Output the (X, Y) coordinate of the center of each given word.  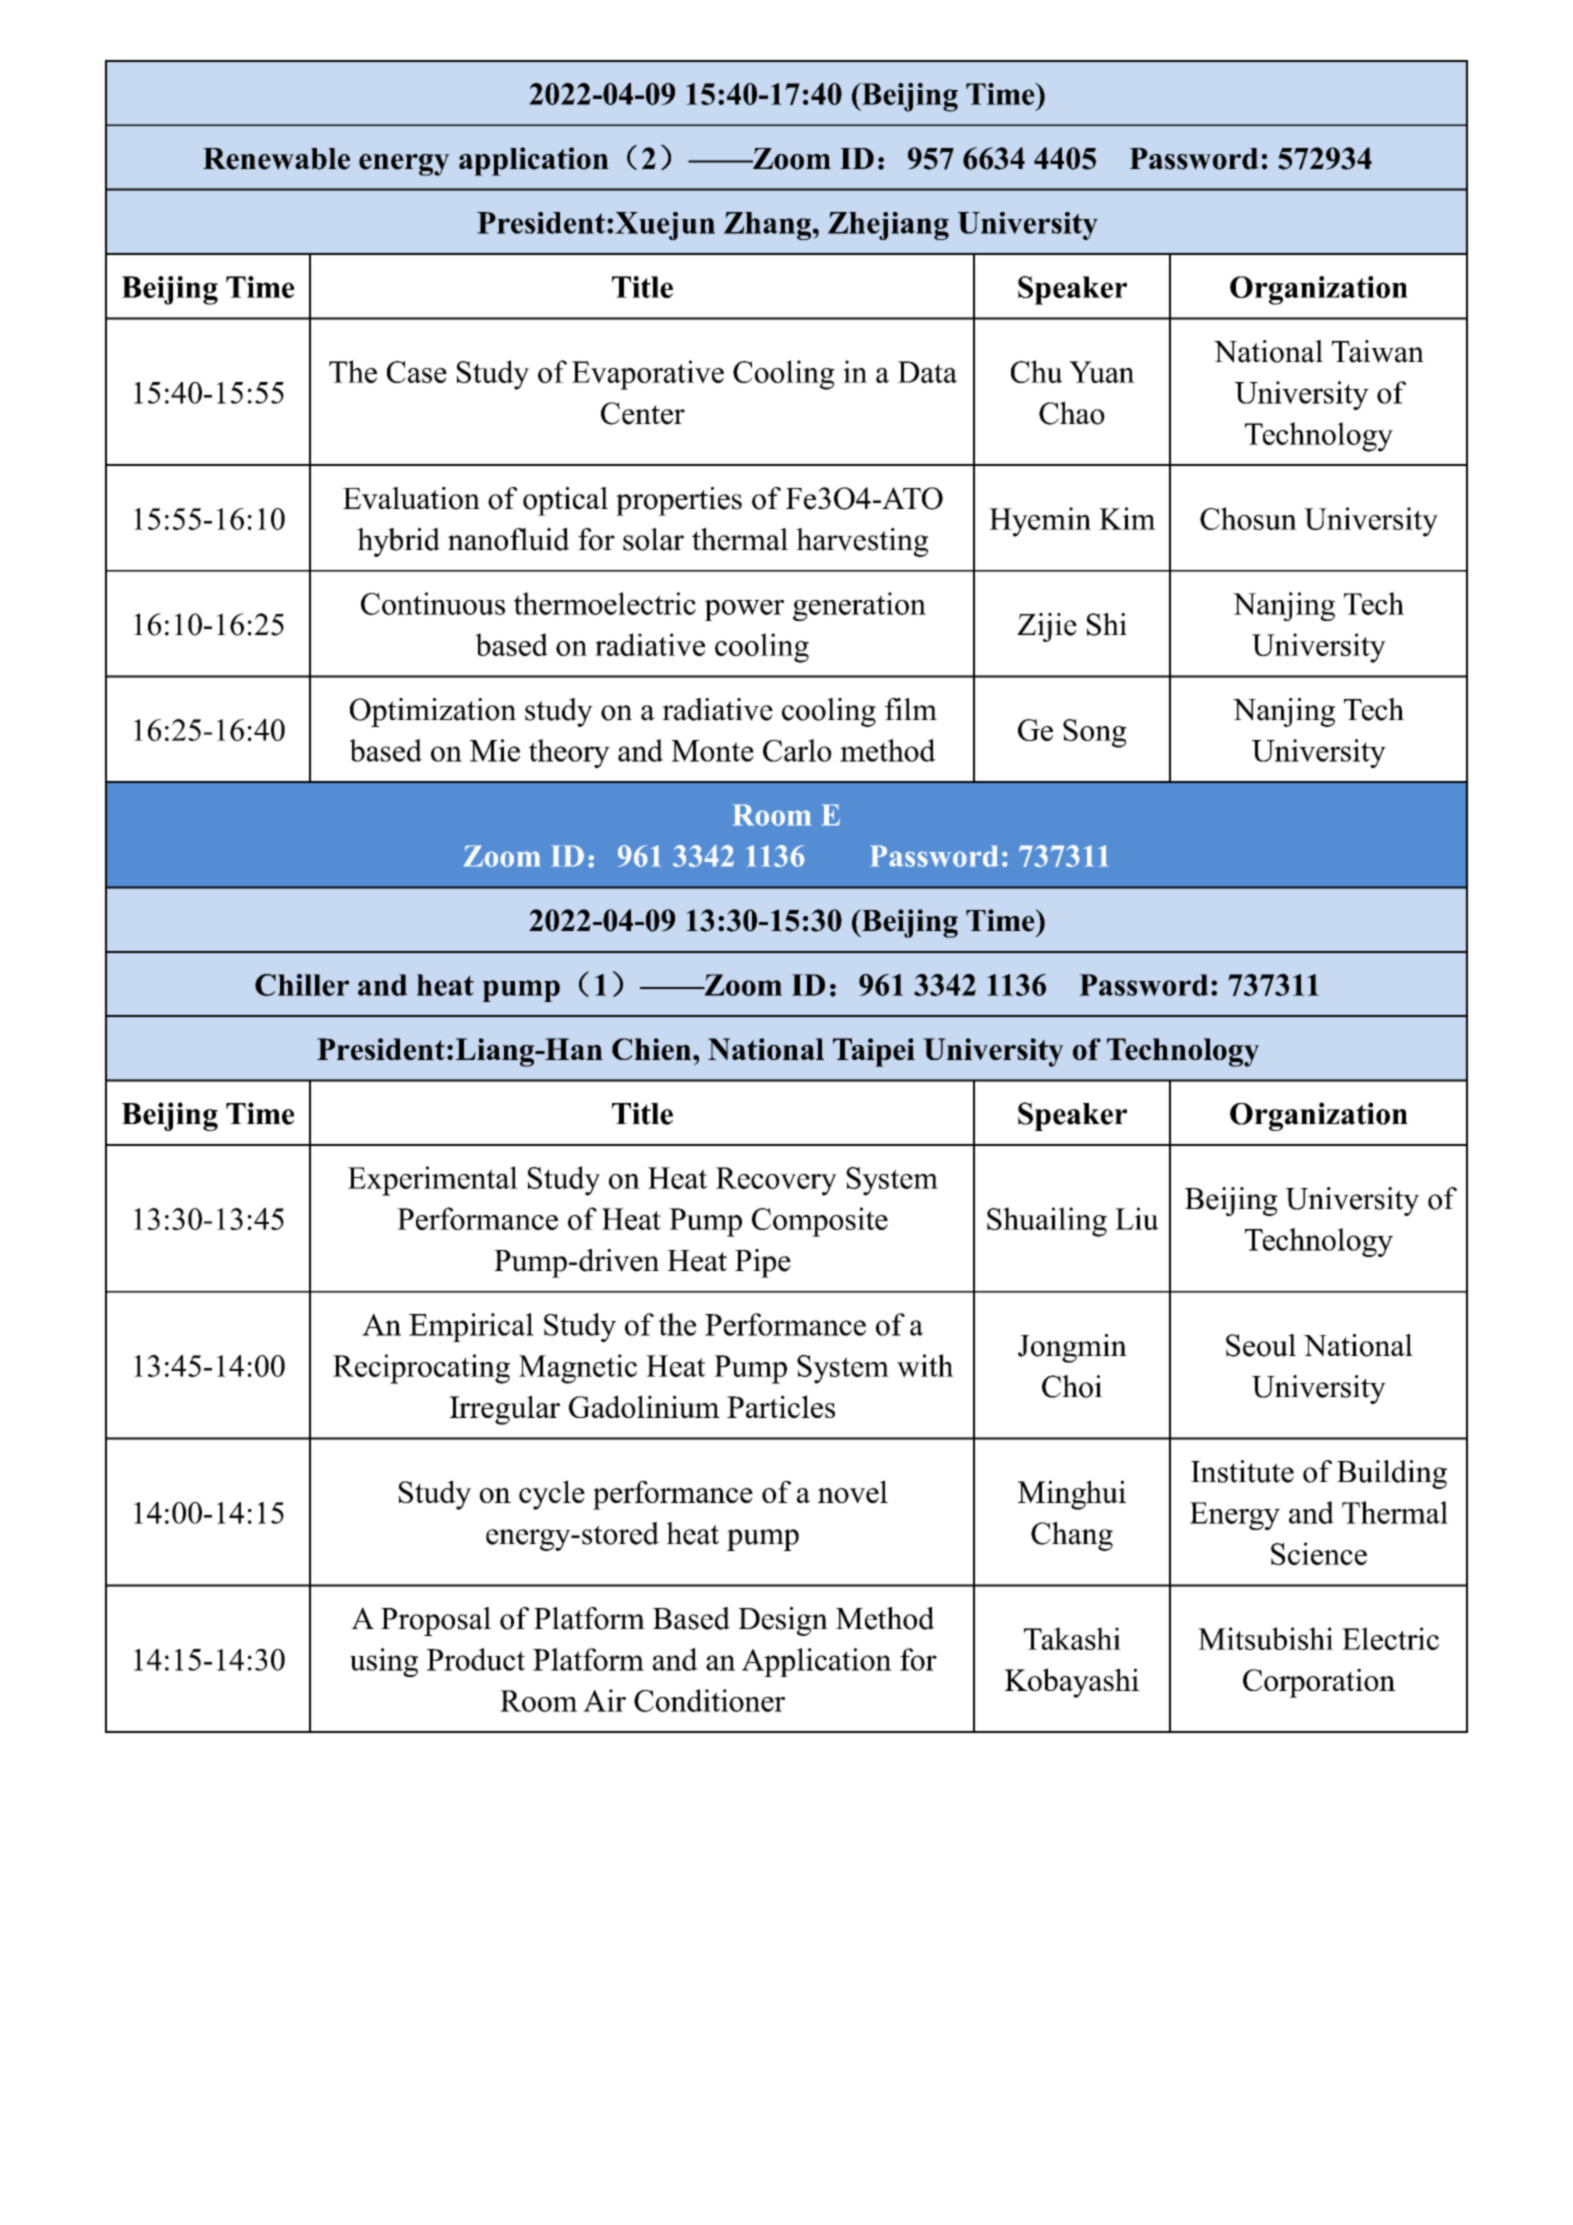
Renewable (276, 159)
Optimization (433, 712)
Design (783, 1621)
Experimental (433, 1181)
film (911, 709)
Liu (1137, 1218)
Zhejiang (888, 226)
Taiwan (1377, 351)
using (384, 1662)
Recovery (776, 1181)
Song (1095, 733)
